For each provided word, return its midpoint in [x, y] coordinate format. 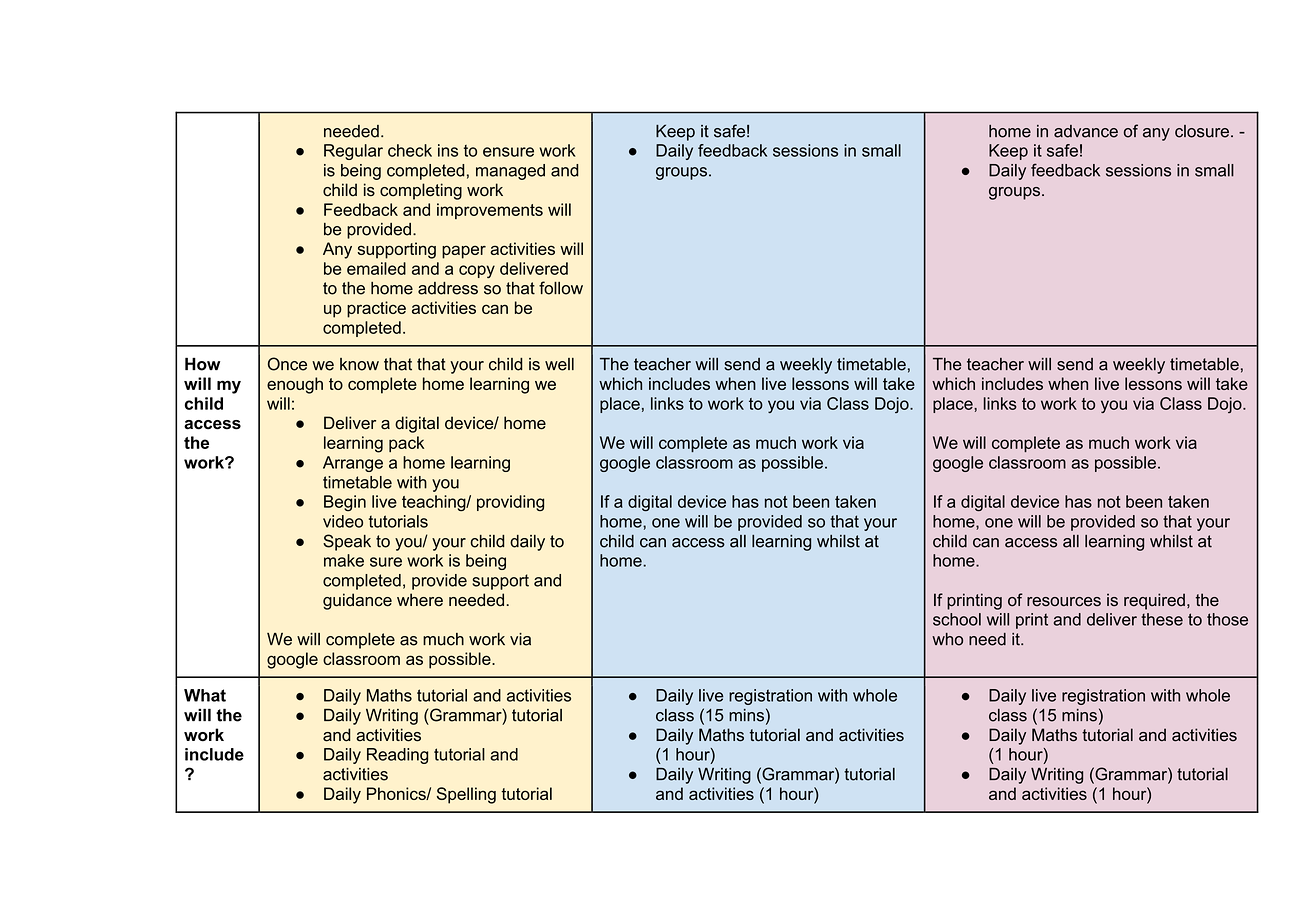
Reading [397, 756]
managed [510, 172]
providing [510, 503]
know [359, 364]
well [559, 364]
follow [561, 288]
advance [1086, 131]
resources [1064, 602]
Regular [353, 152]
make [344, 560]
